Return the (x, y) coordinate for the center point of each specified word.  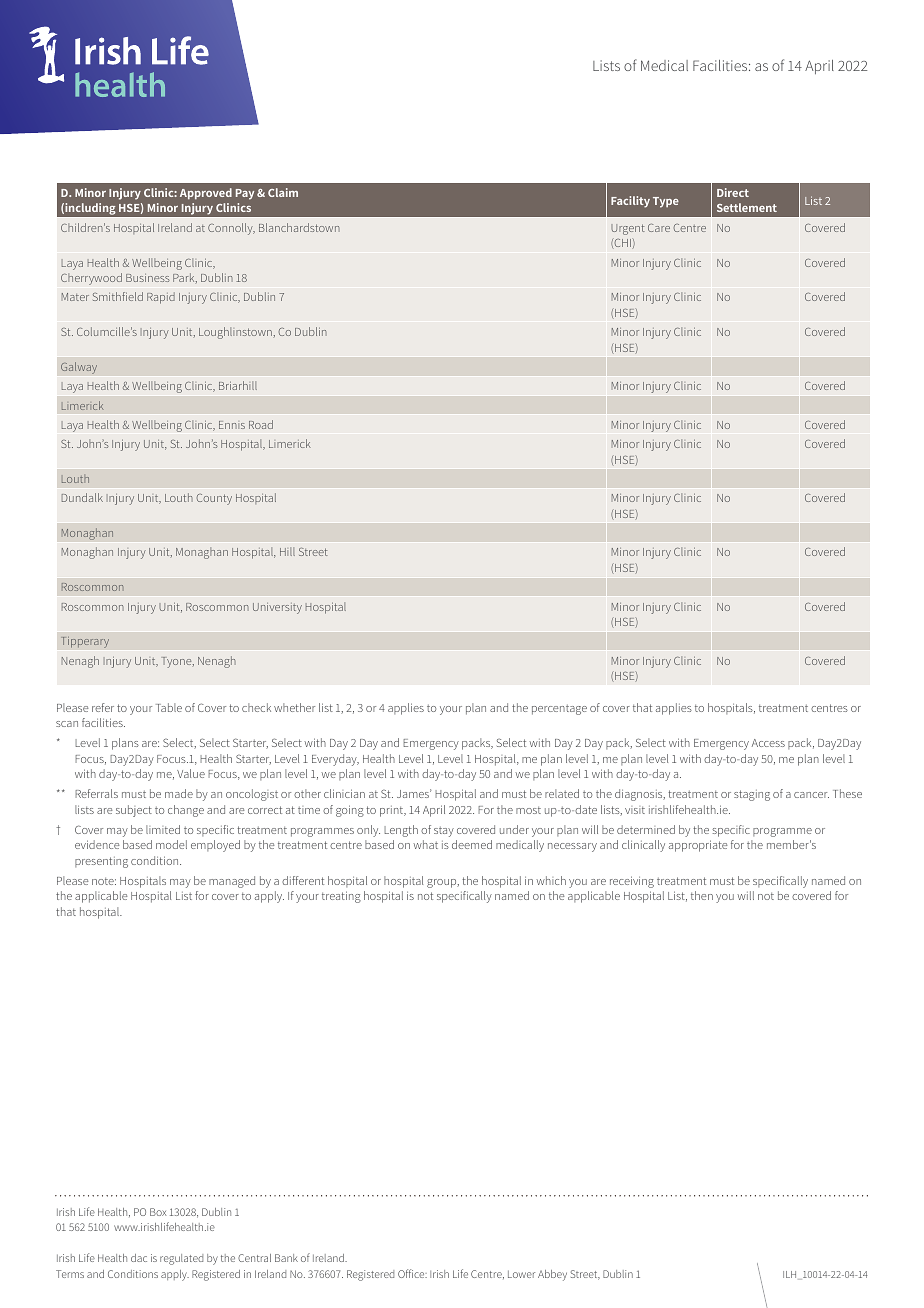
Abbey (552, 1275)
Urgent (628, 229)
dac (139, 1258)
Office (412, 1273)
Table (169, 707)
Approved (206, 194)
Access (768, 743)
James (414, 793)
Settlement (747, 207)
